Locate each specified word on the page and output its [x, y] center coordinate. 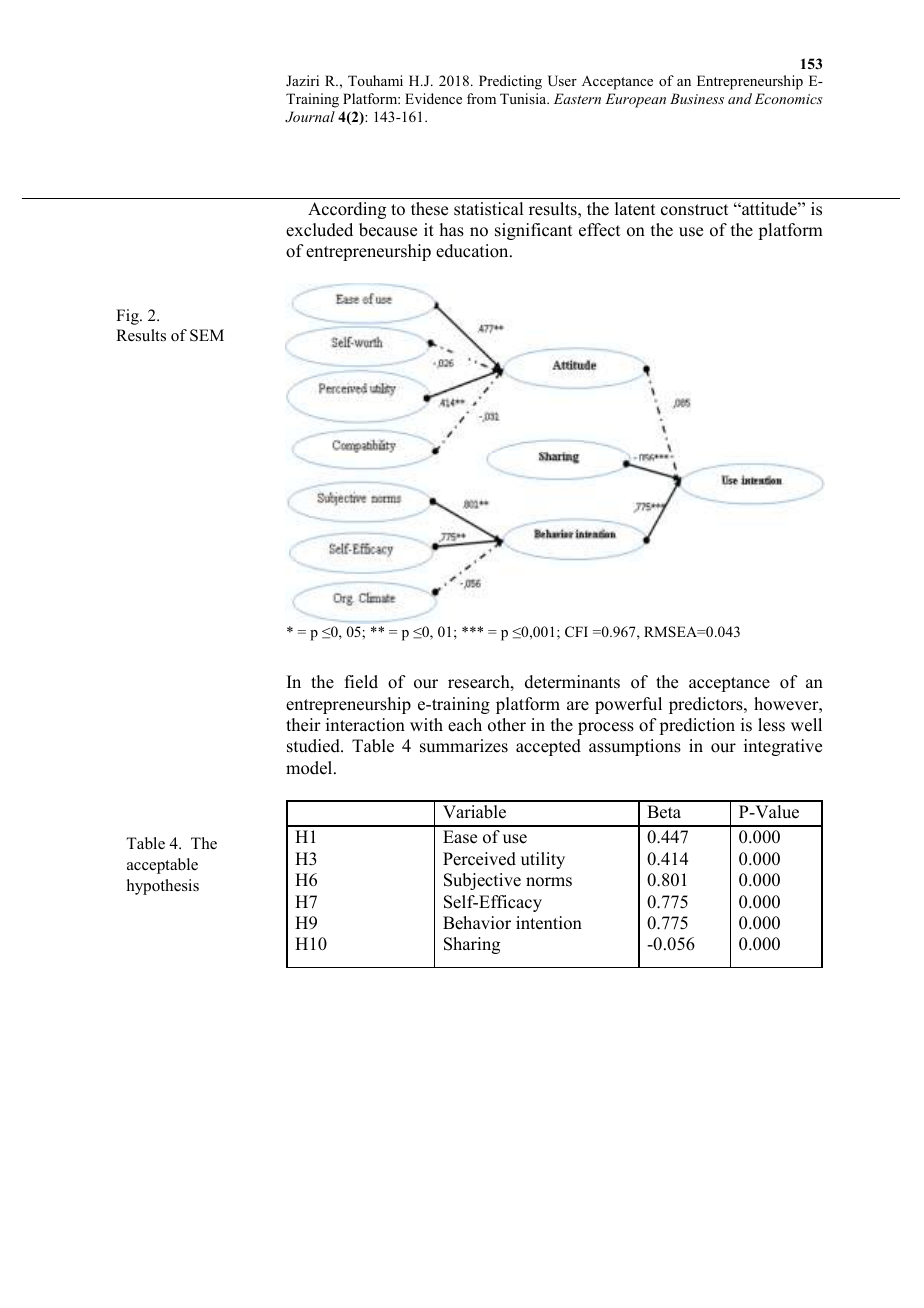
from [481, 98]
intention [549, 923]
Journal [310, 117]
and [740, 98]
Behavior [477, 923]
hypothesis [163, 887]
